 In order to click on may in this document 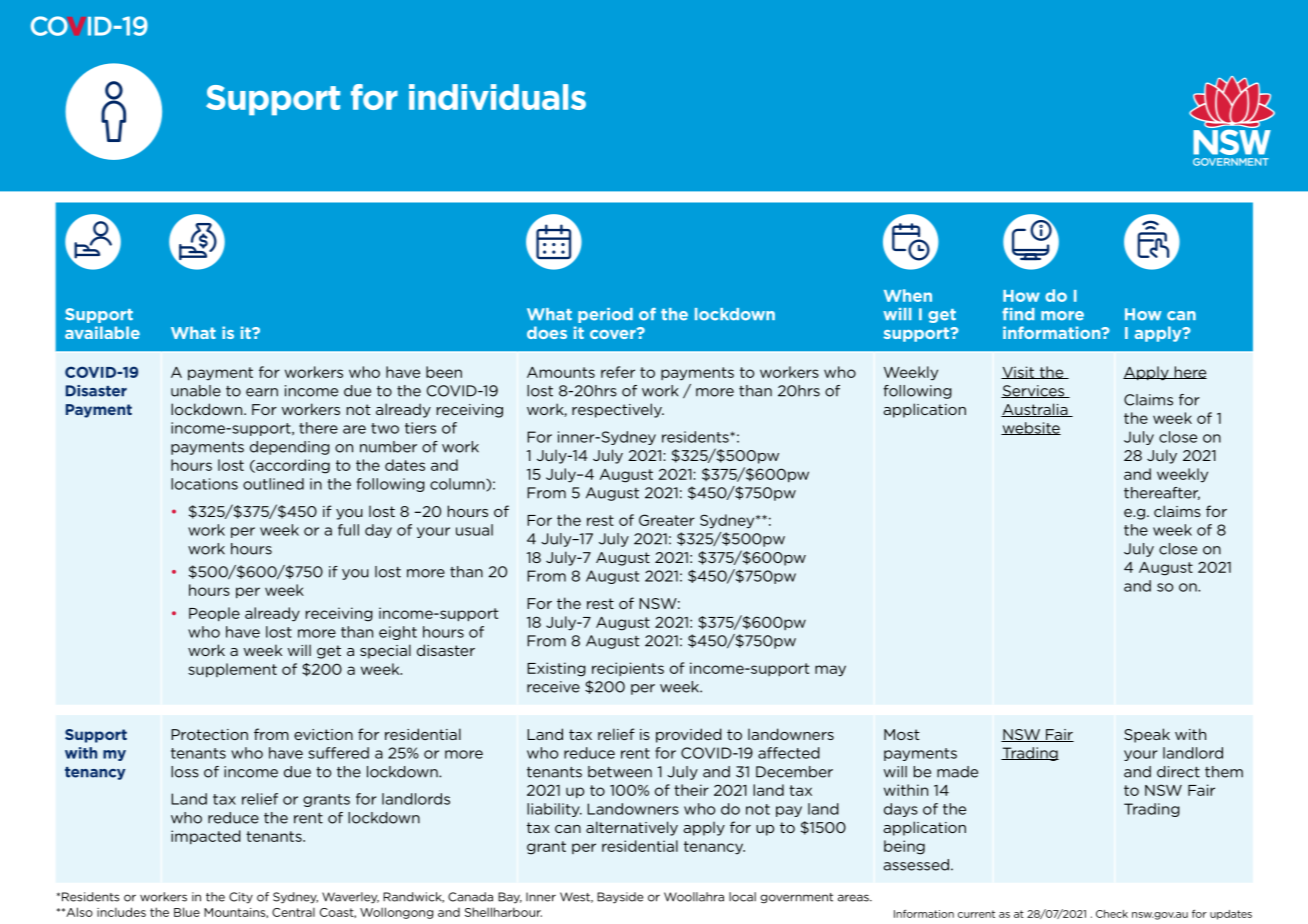, I will do `click(830, 671)`.
